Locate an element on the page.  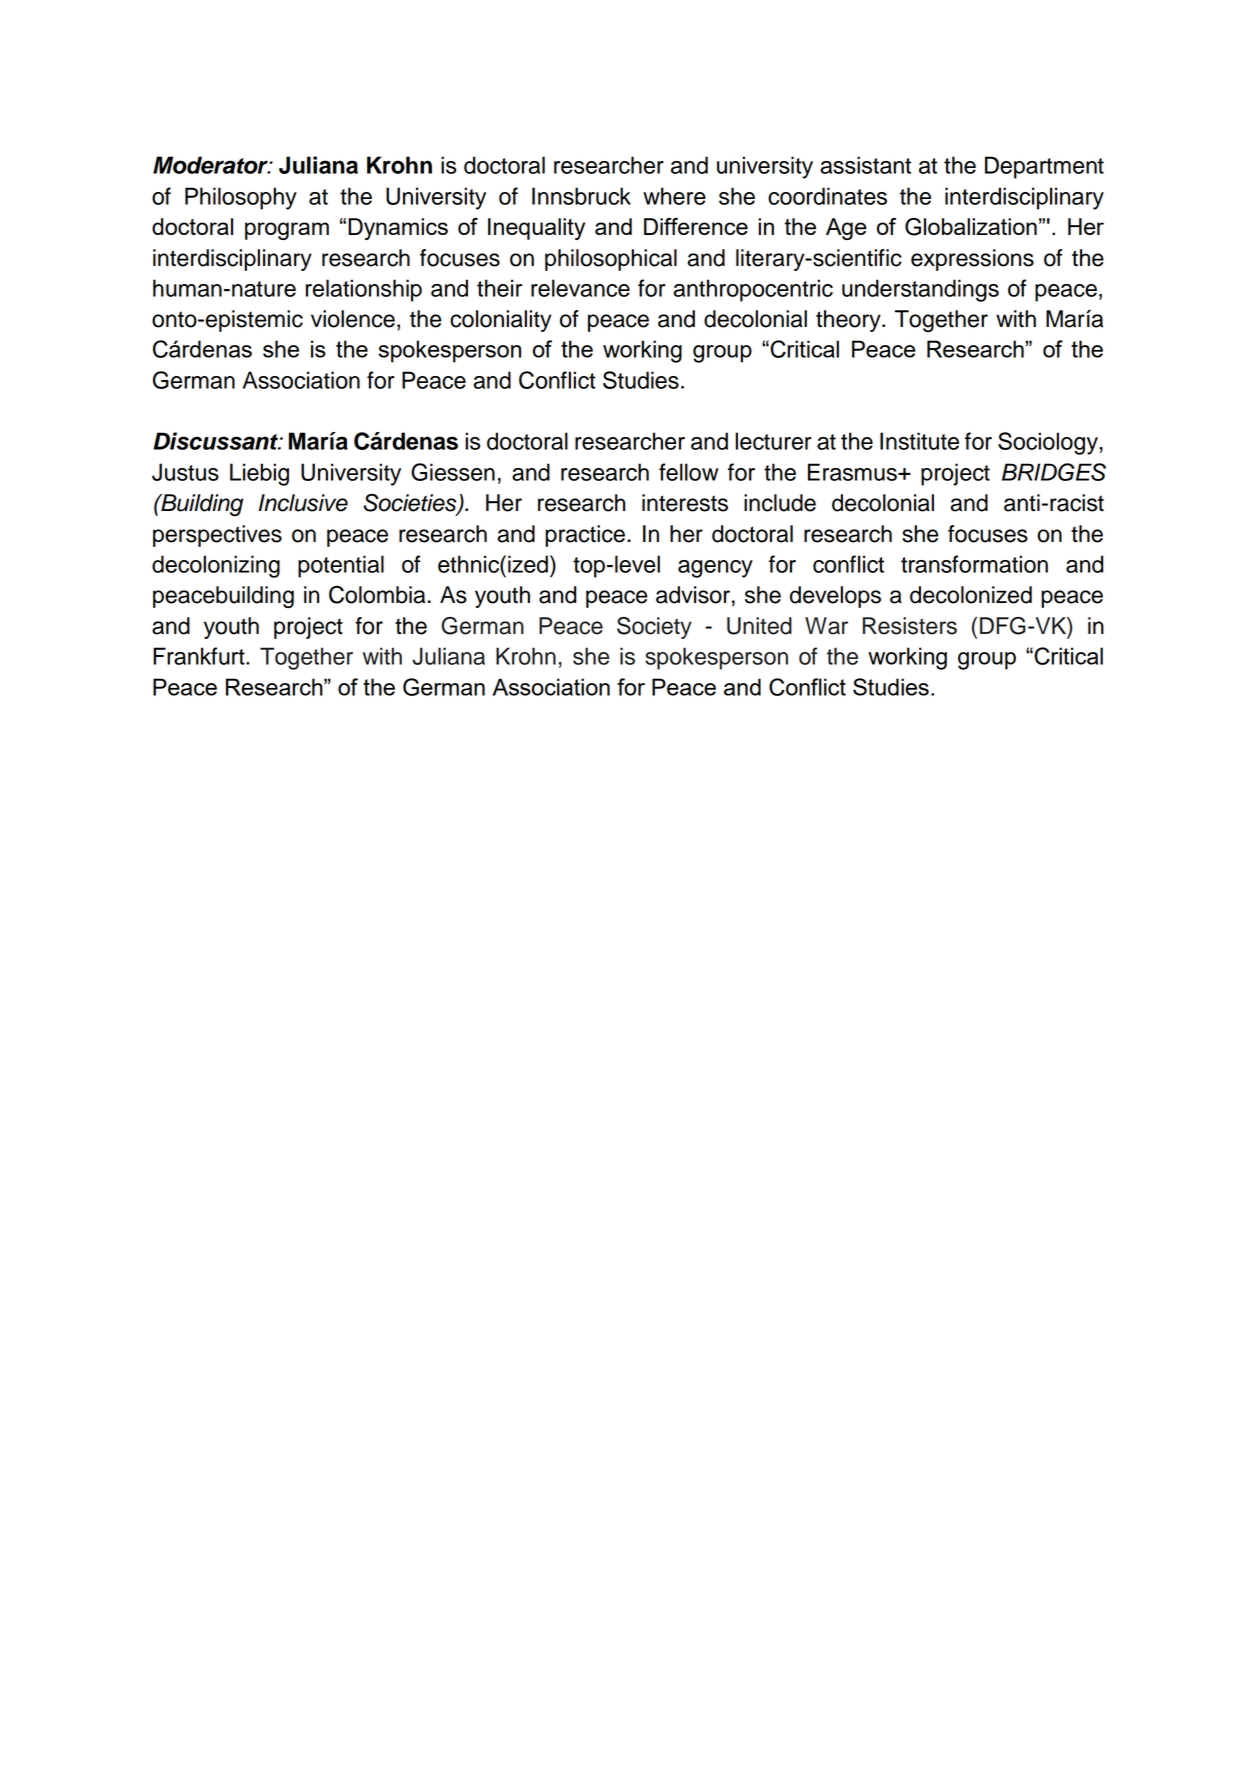
Institute is located at coordinates (919, 441).
